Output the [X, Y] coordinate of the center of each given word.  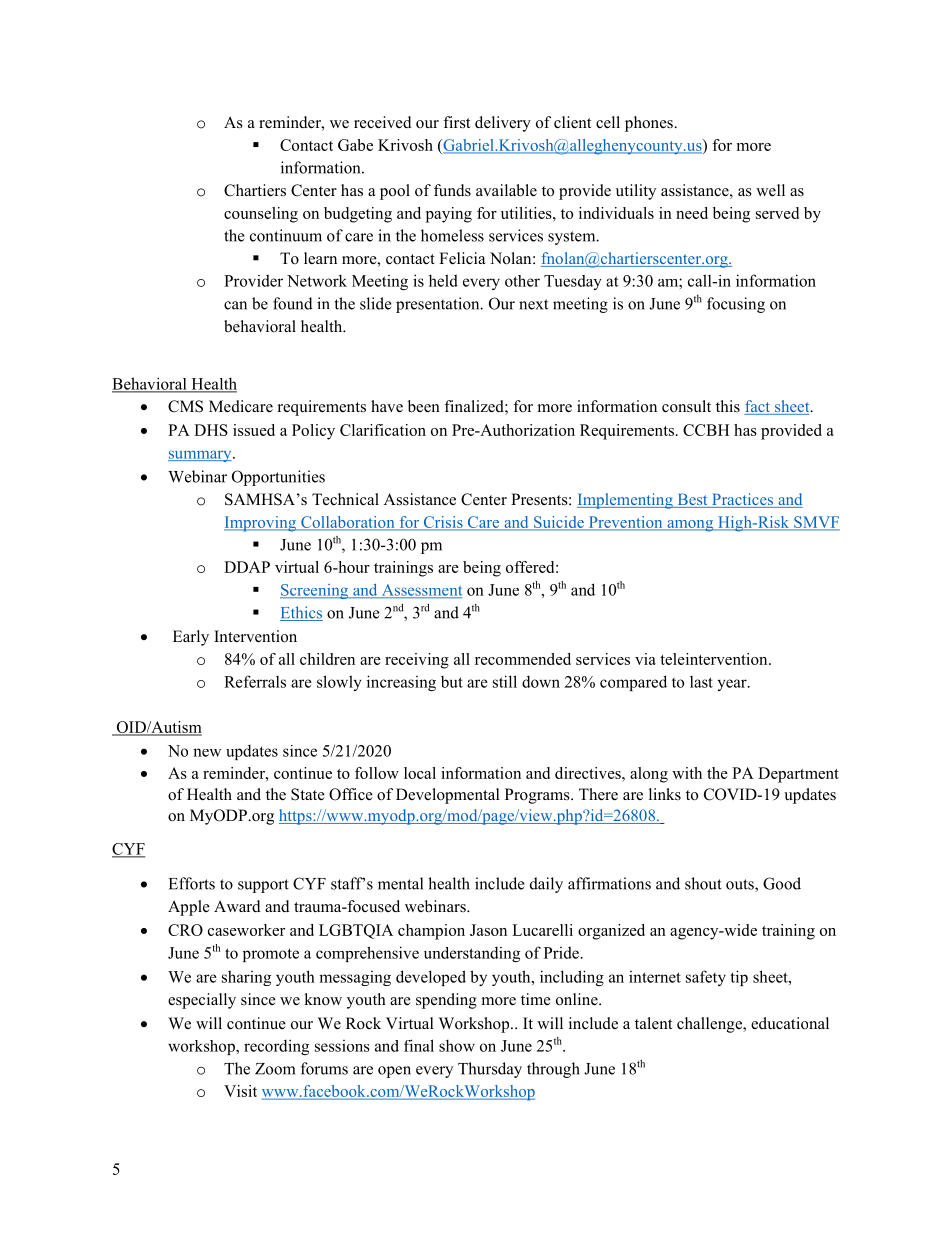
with [687, 773]
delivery [503, 124]
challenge [710, 1025]
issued [254, 430]
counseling [261, 215]
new [207, 752]
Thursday [490, 1070]
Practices [743, 500]
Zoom [275, 1069]
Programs [538, 796]
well [770, 190]
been [424, 406]
